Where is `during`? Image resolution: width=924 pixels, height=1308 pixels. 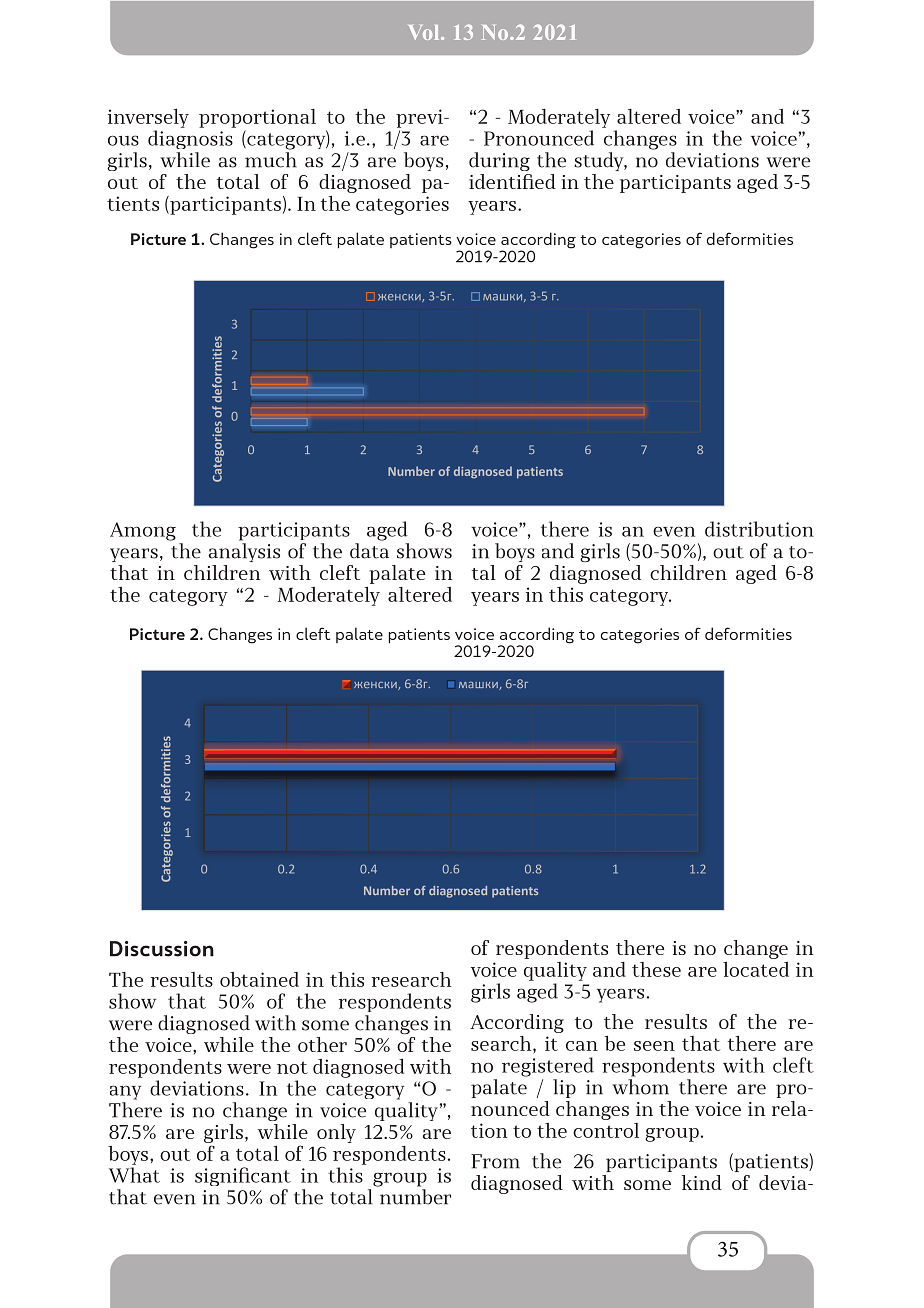 during is located at coordinates (499, 161).
